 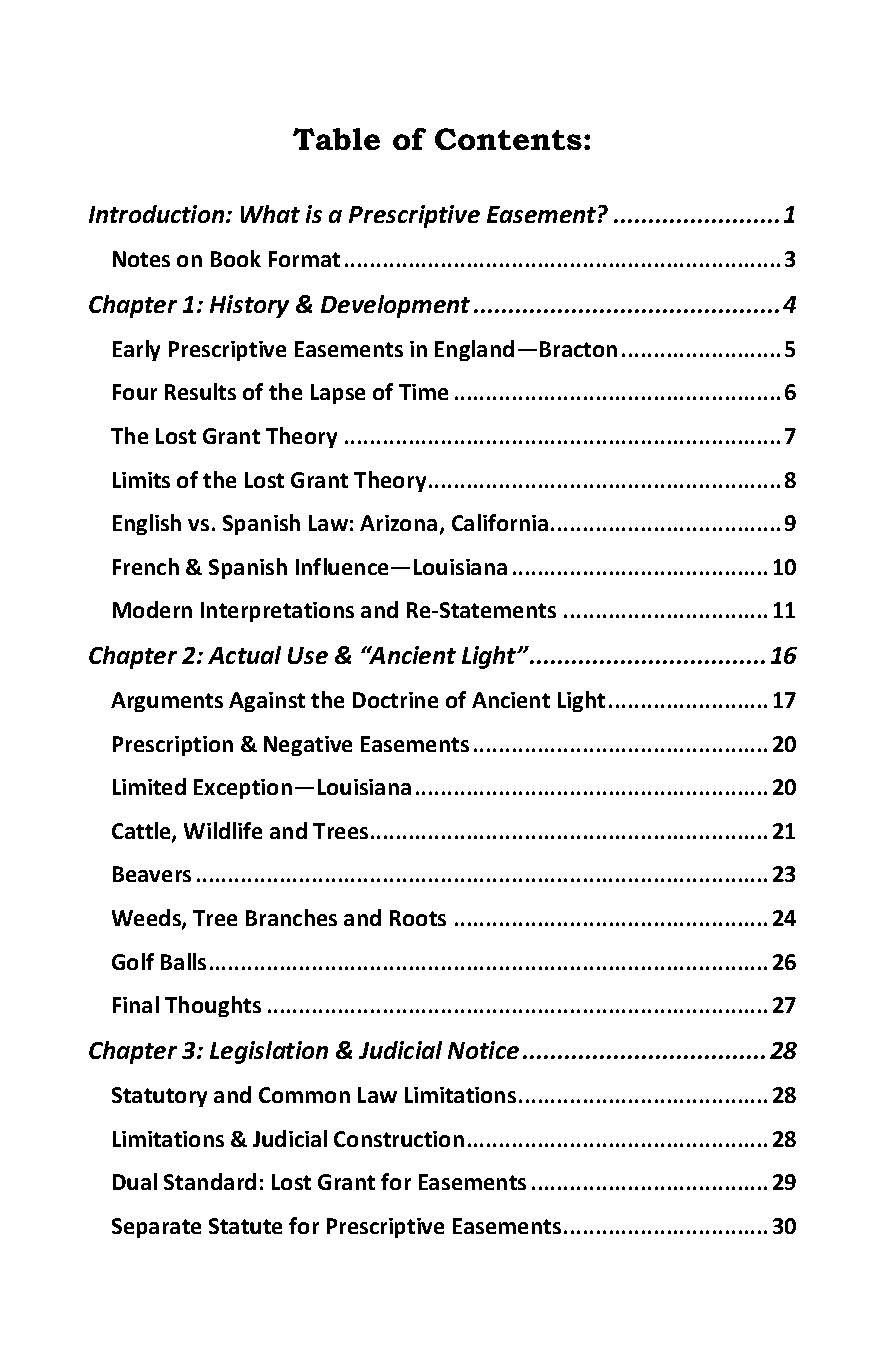 I want to click on Contents, so click(x=508, y=139).
